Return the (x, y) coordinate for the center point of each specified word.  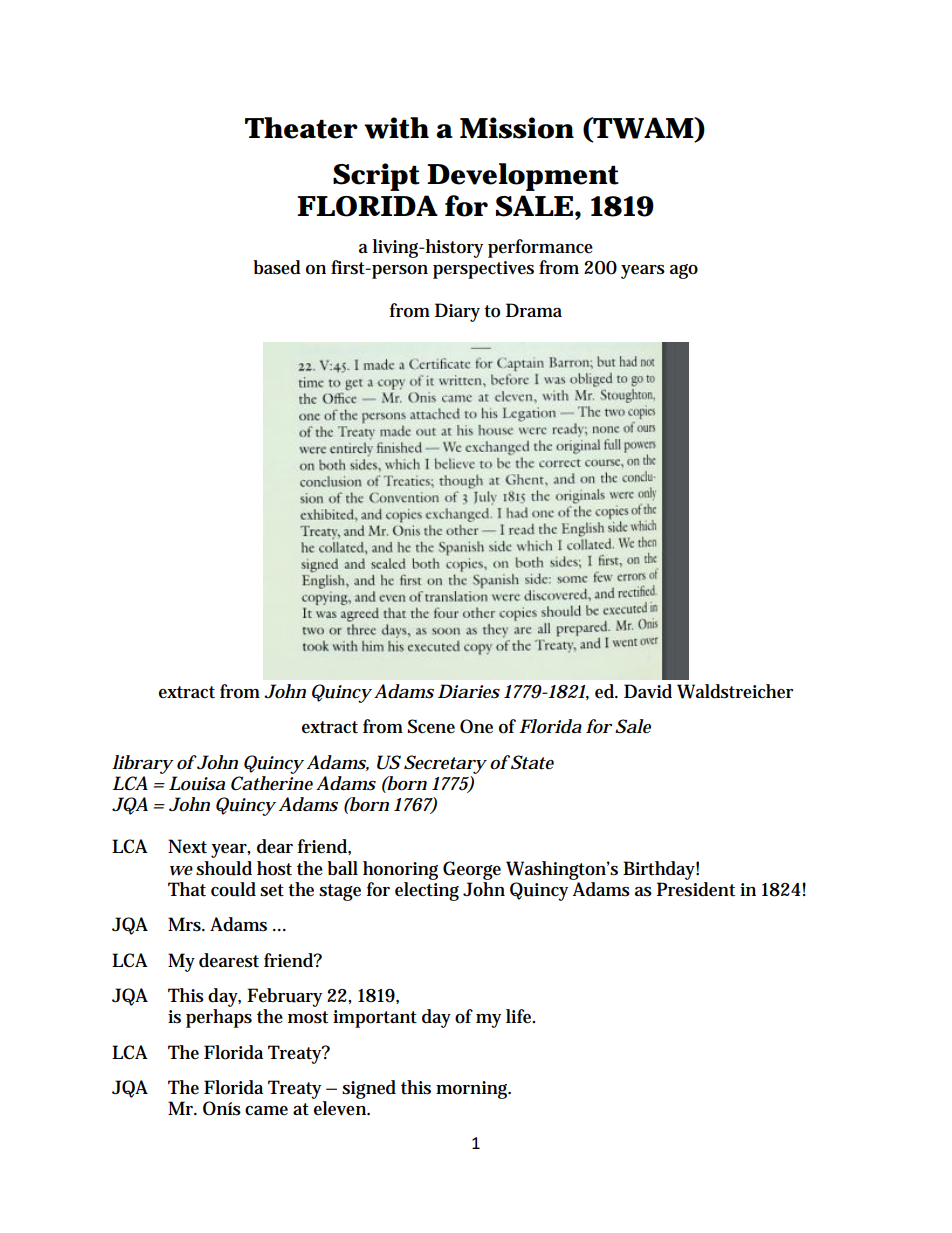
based (277, 267)
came (266, 1111)
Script (376, 177)
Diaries (469, 691)
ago (684, 271)
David (648, 691)
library (142, 764)
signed (369, 1089)
